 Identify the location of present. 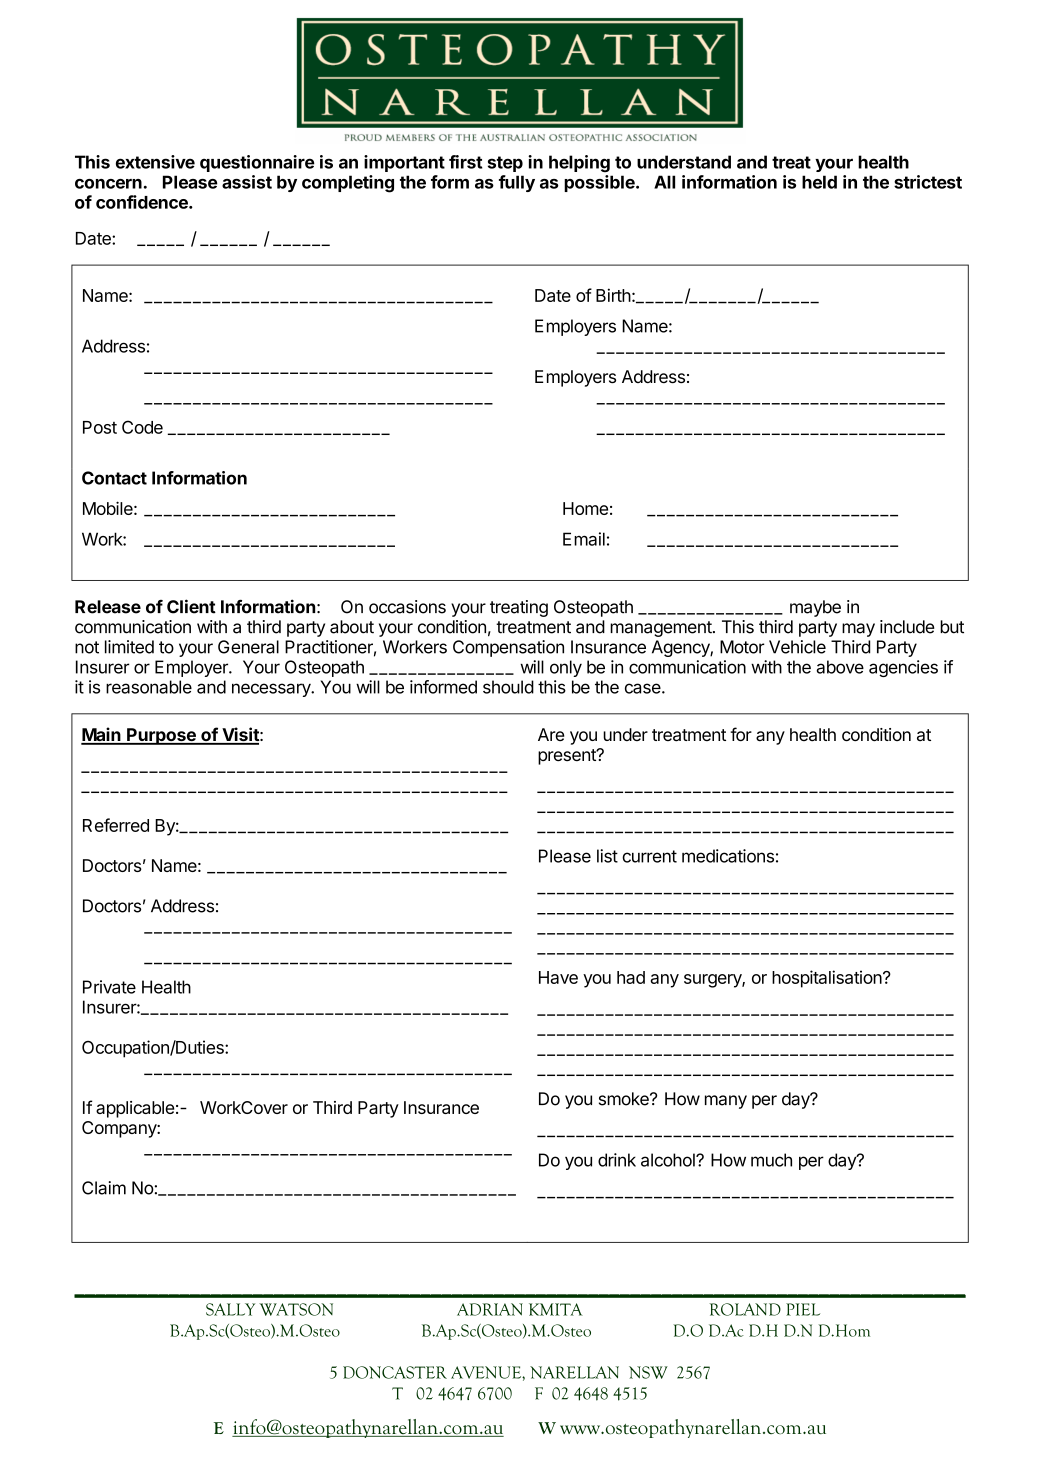
(568, 757).
